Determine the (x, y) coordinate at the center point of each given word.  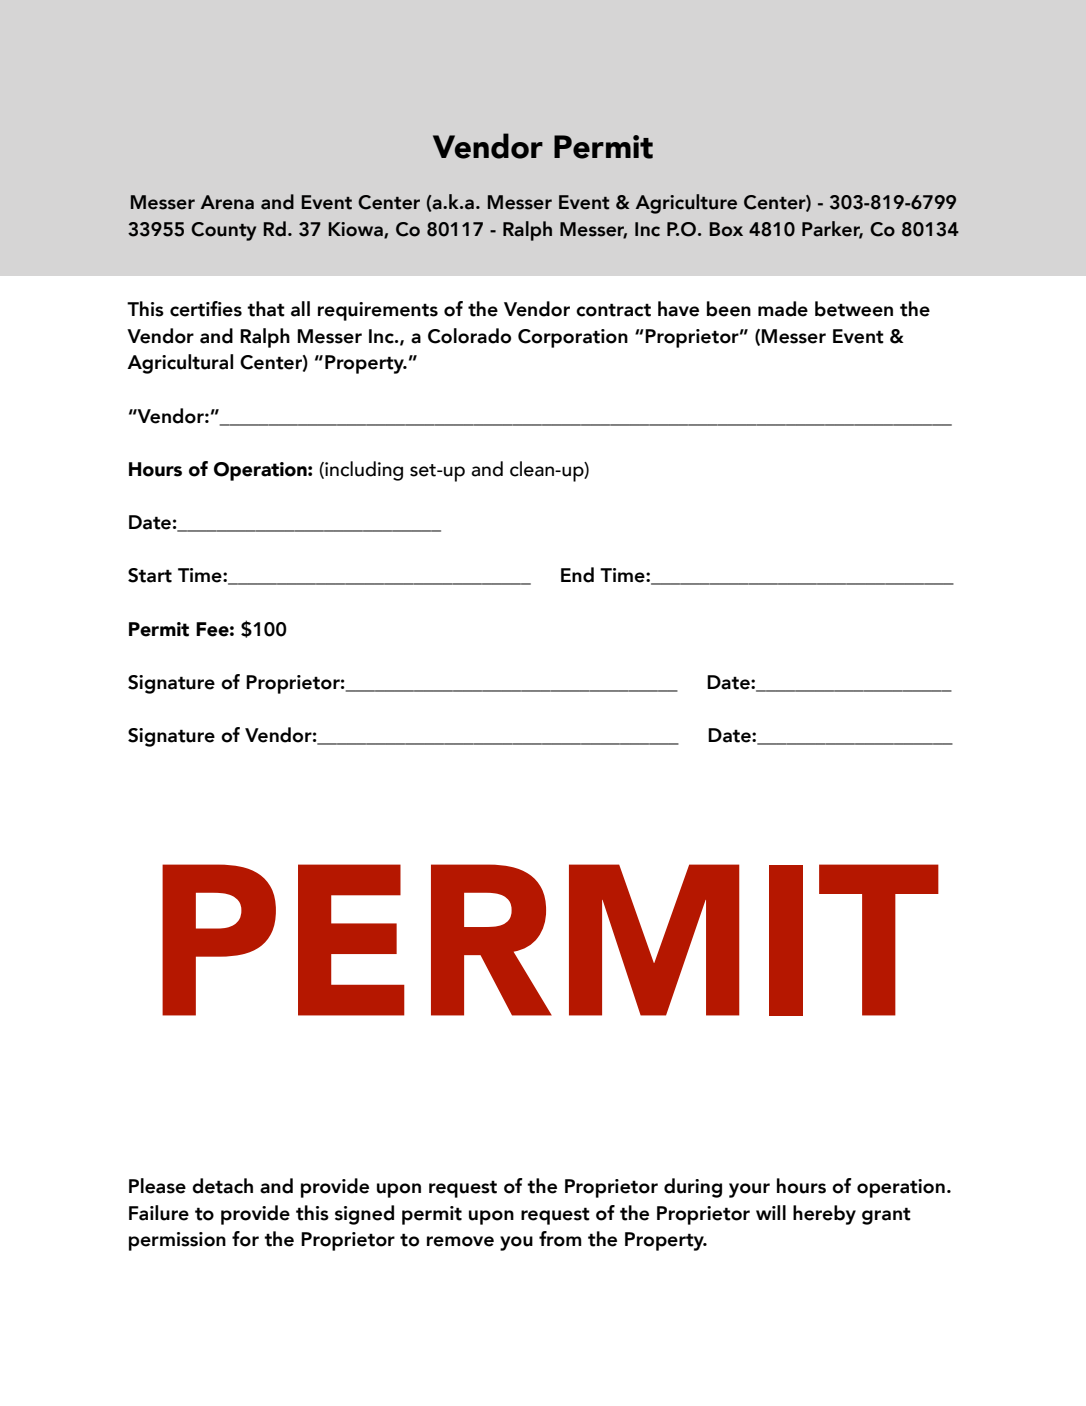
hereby (824, 1215)
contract (613, 310)
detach (222, 1186)
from (560, 1239)
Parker (832, 230)
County (223, 231)
